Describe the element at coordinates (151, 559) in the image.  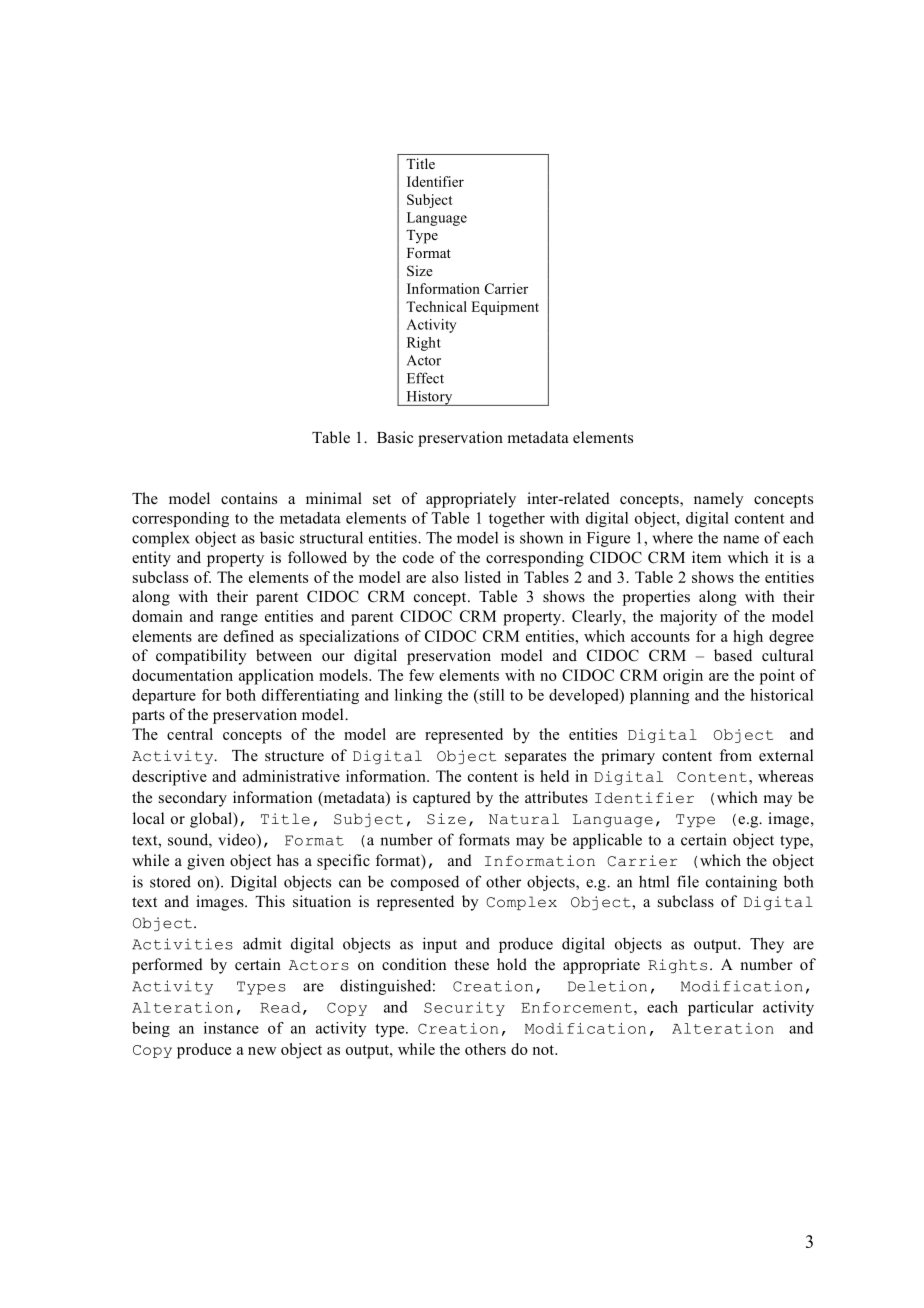
I see `entity` at that location.
